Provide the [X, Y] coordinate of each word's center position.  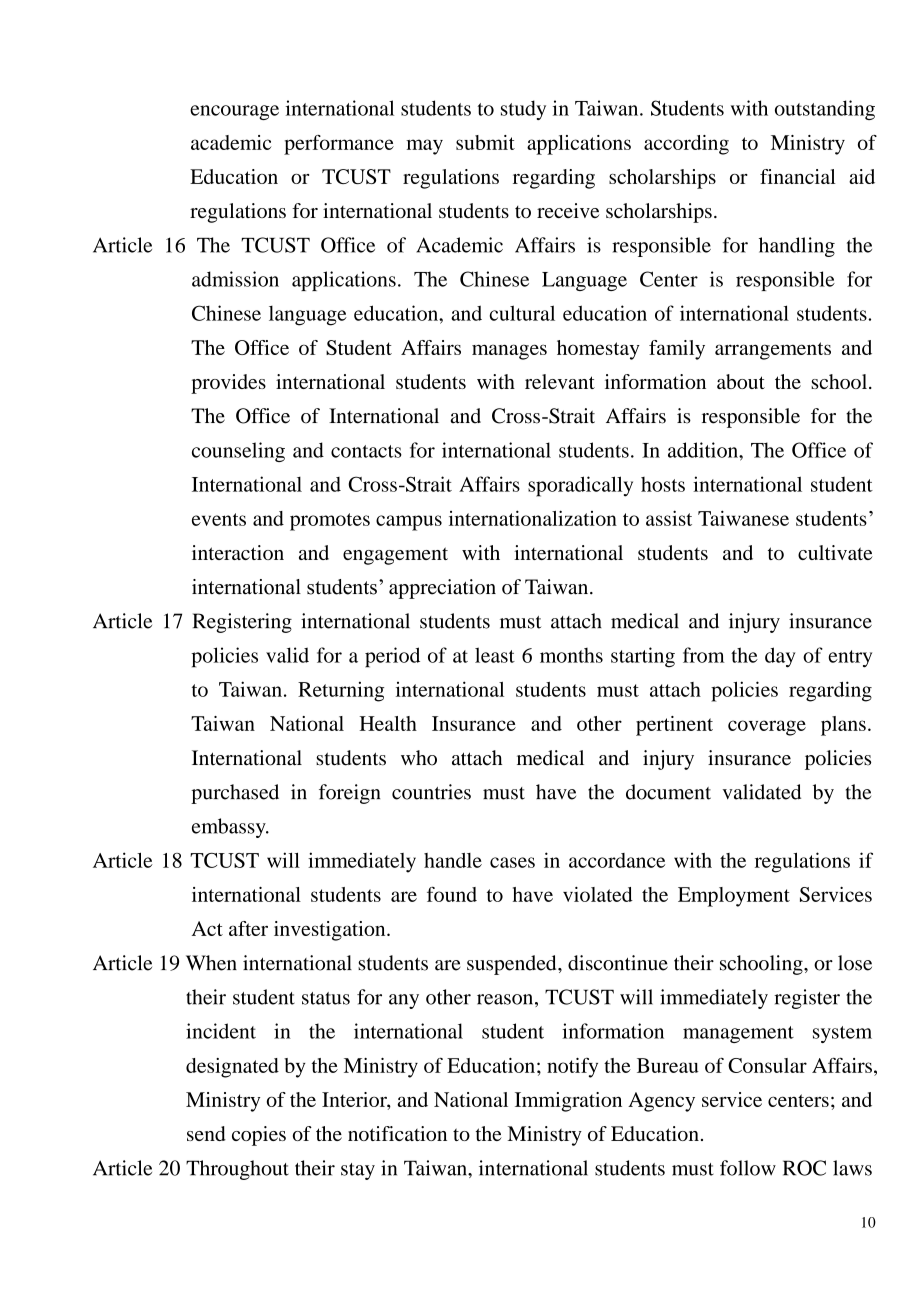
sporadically [580, 486]
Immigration [568, 1102]
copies [259, 1136]
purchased [235, 794]
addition [704, 450]
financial [797, 176]
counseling [238, 452]
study [523, 110]
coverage [767, 728]
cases [512, 862]
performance [339, 145]
